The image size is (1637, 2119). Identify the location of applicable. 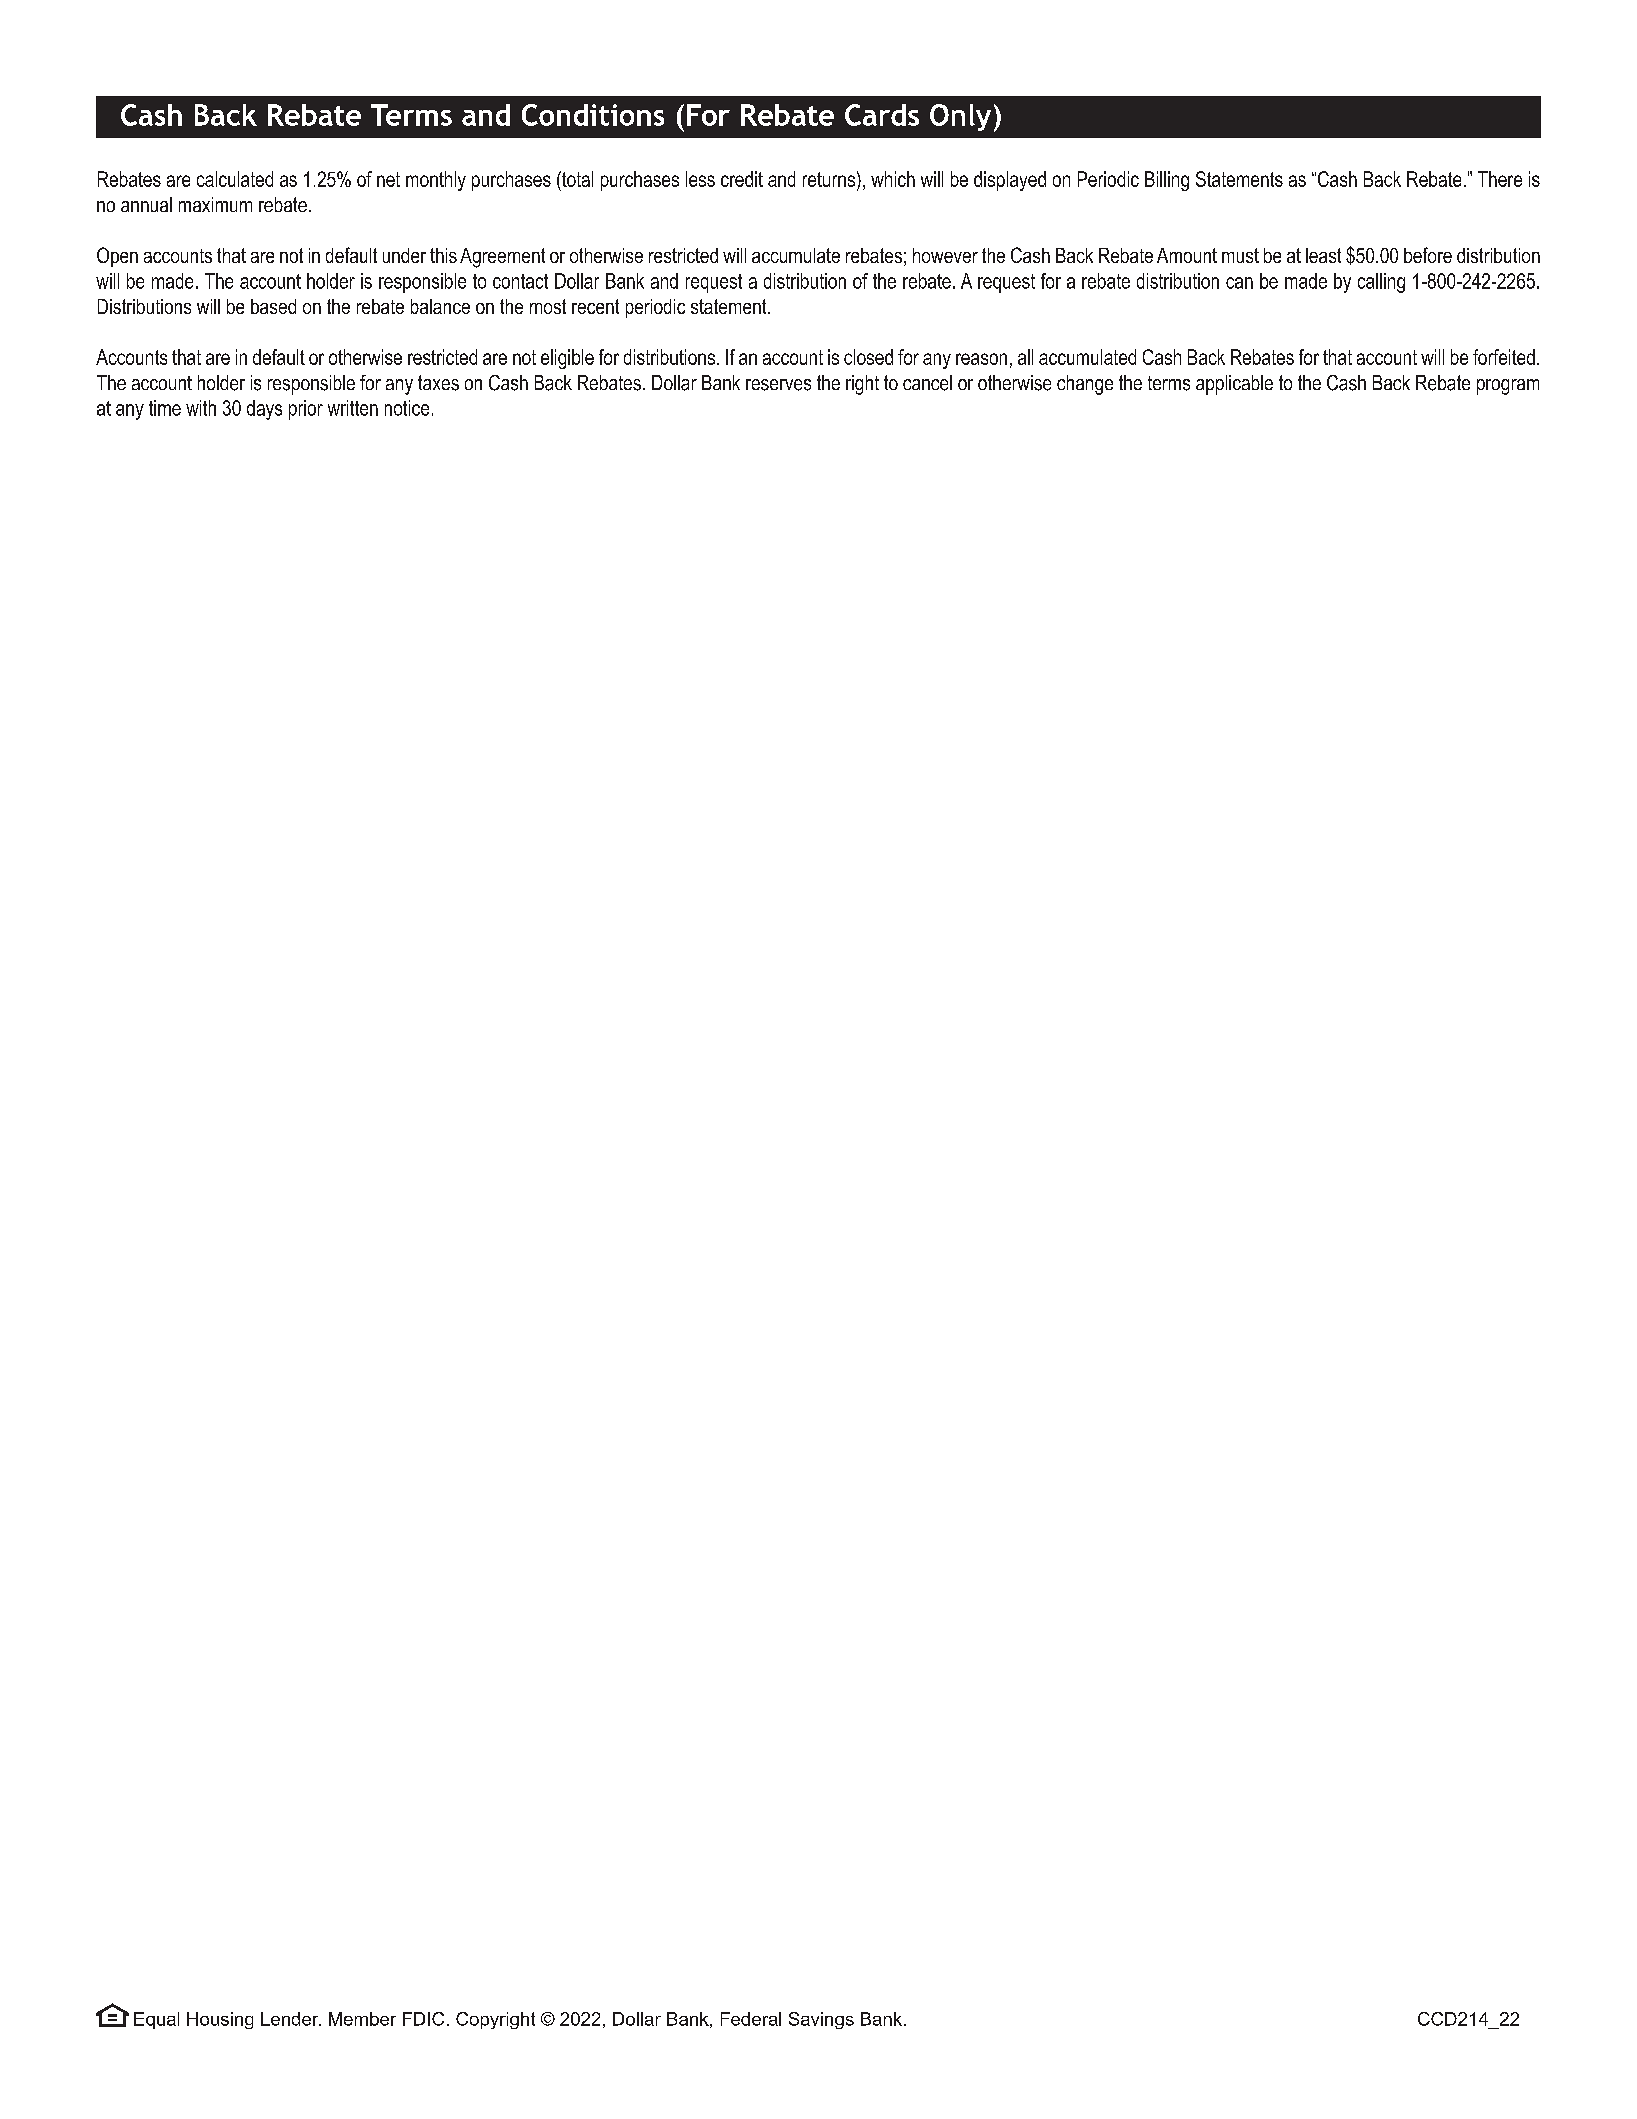
(1234, 385).
